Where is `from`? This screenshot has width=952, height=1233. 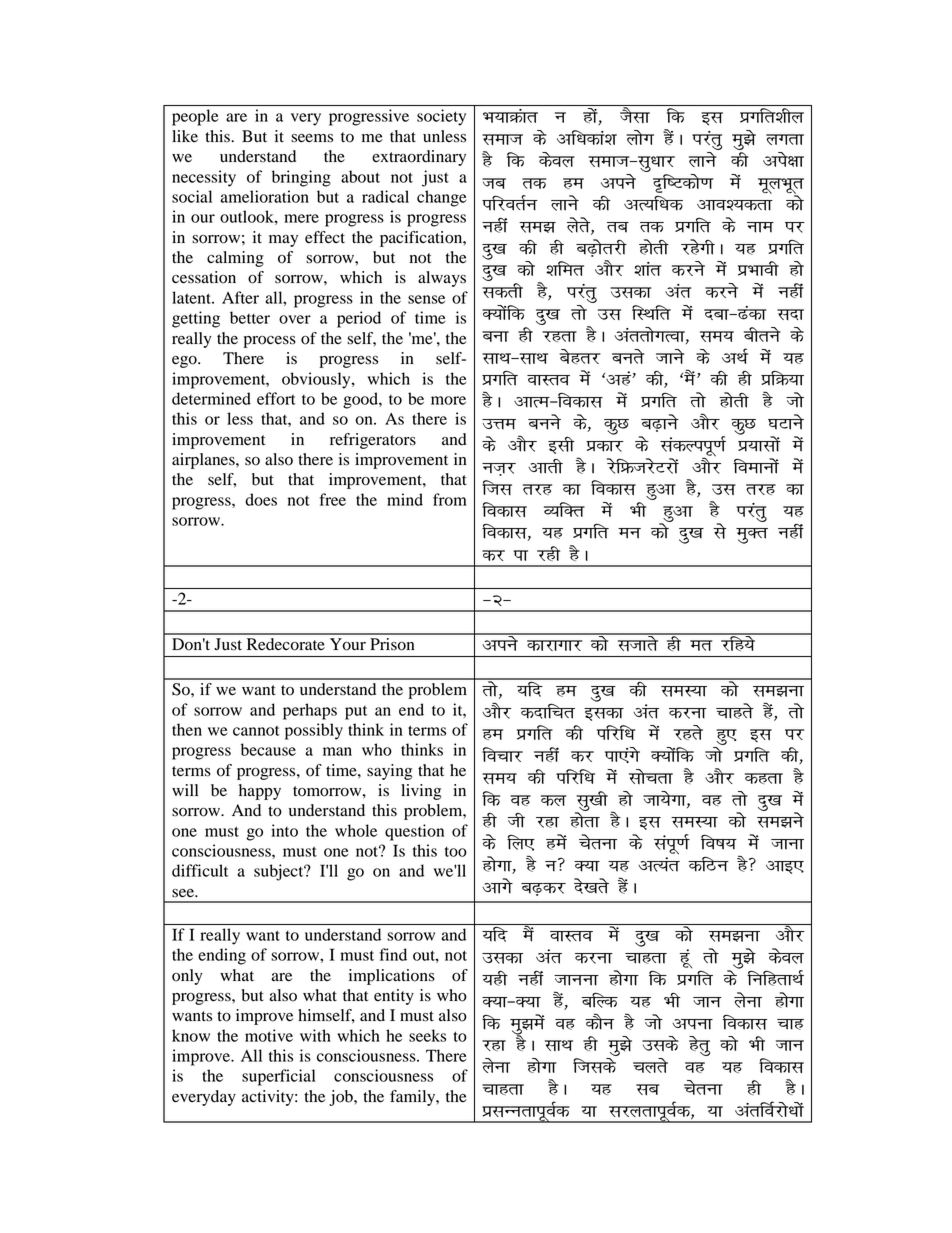 from is located at coordinates (450, 499).
